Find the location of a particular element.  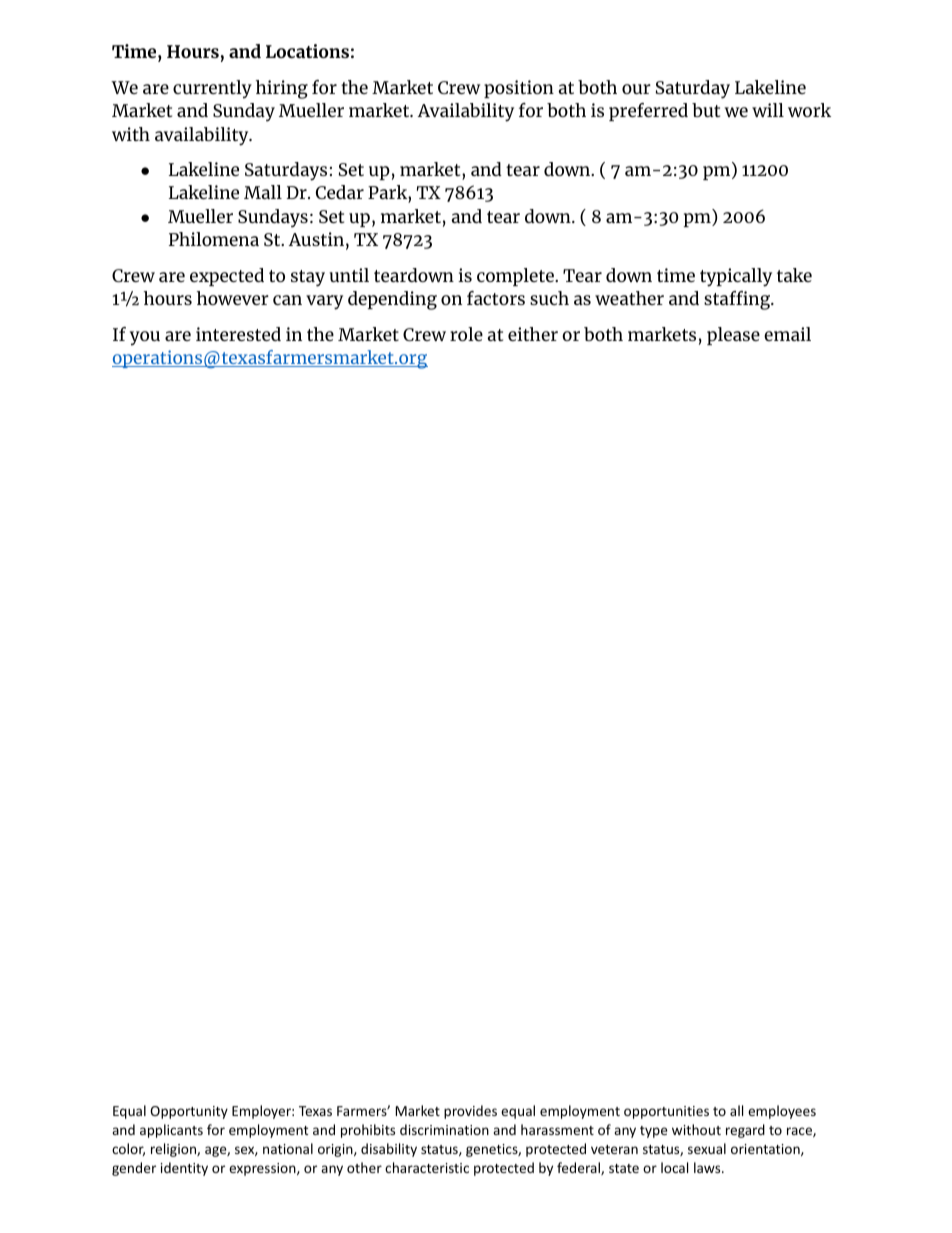

you is located at coordinates (145, 338).
